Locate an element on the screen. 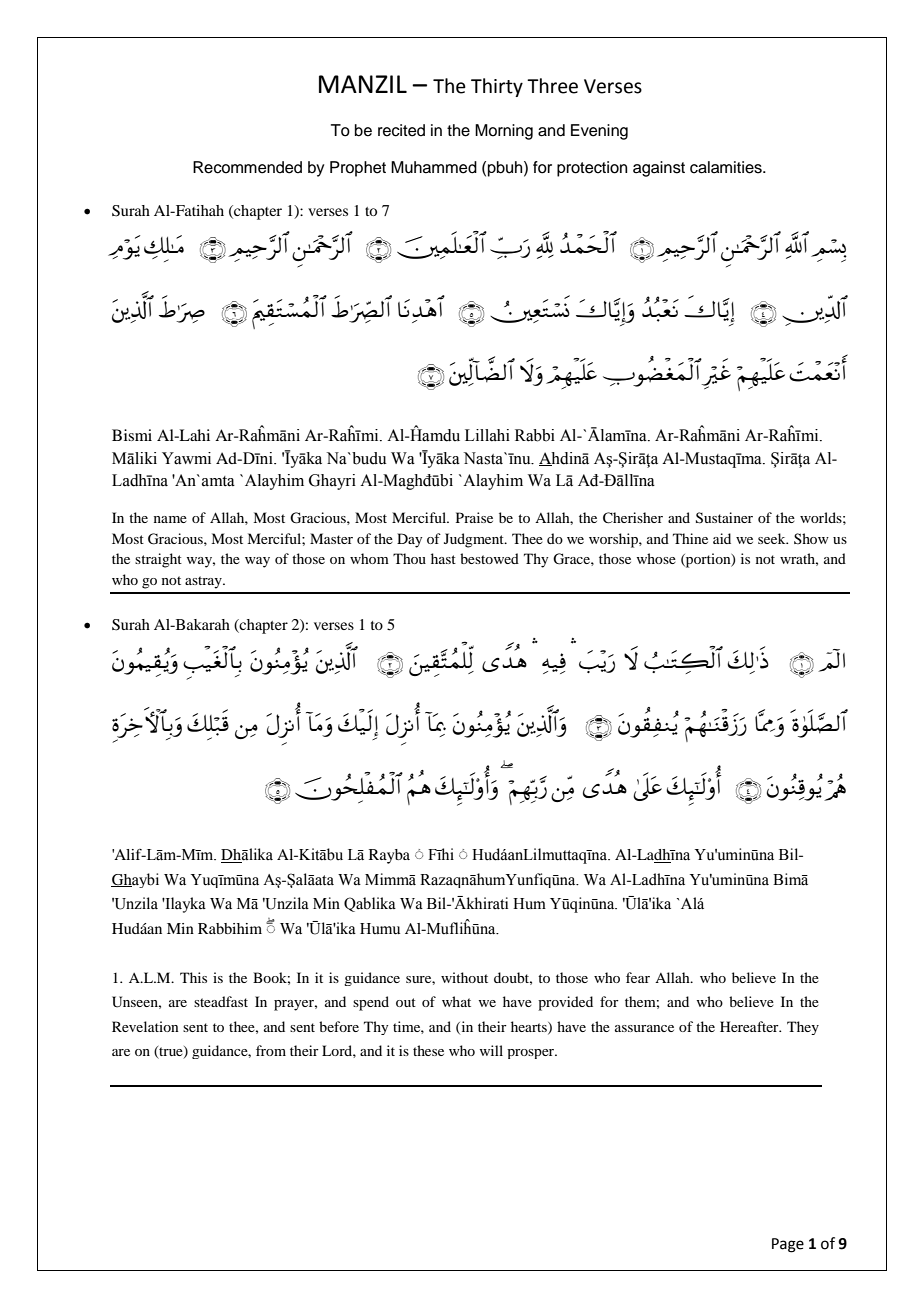  will is located at coordinates (491, 1050).
